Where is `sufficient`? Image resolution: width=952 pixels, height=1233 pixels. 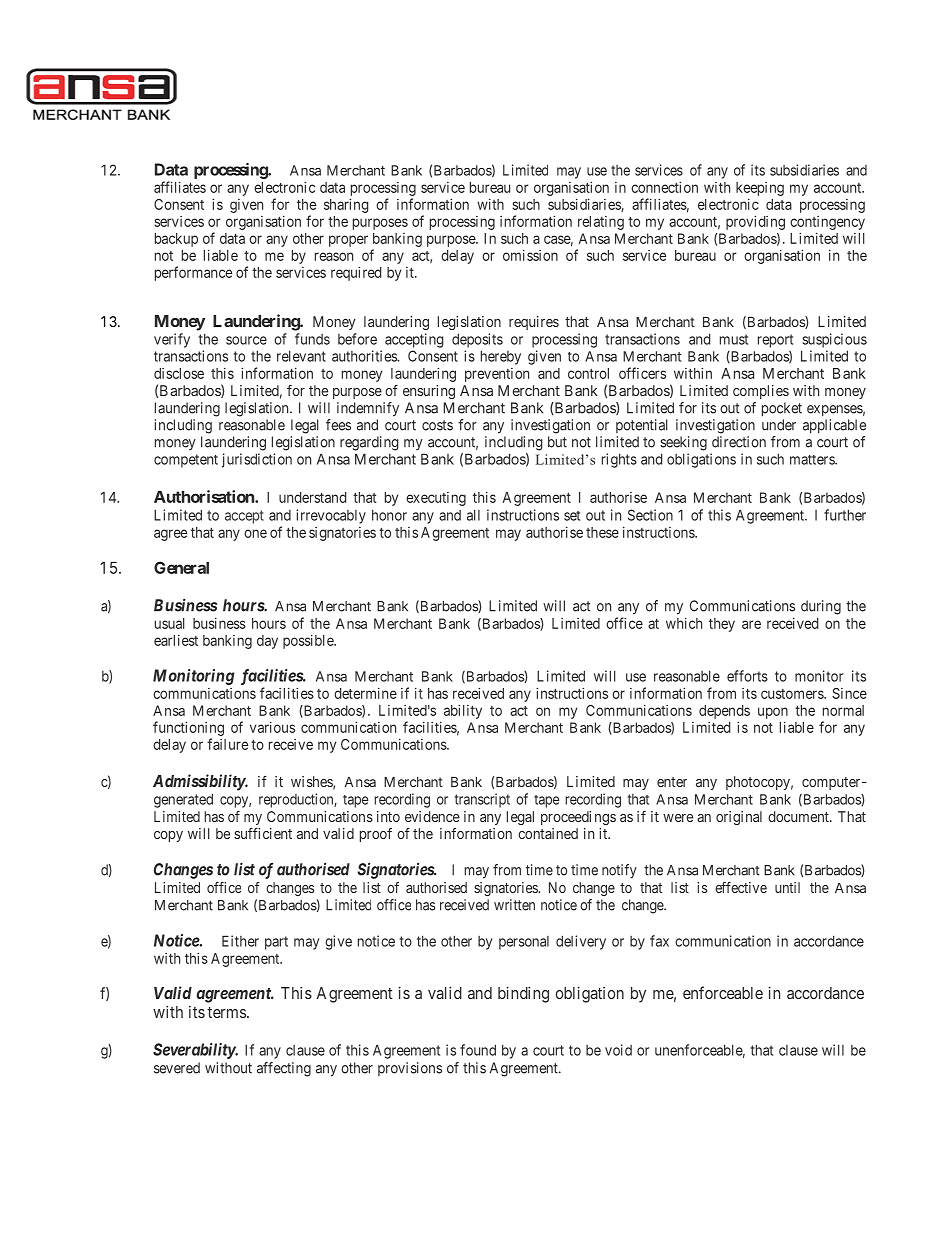
sufficient is located at coordinates (263, 833).
